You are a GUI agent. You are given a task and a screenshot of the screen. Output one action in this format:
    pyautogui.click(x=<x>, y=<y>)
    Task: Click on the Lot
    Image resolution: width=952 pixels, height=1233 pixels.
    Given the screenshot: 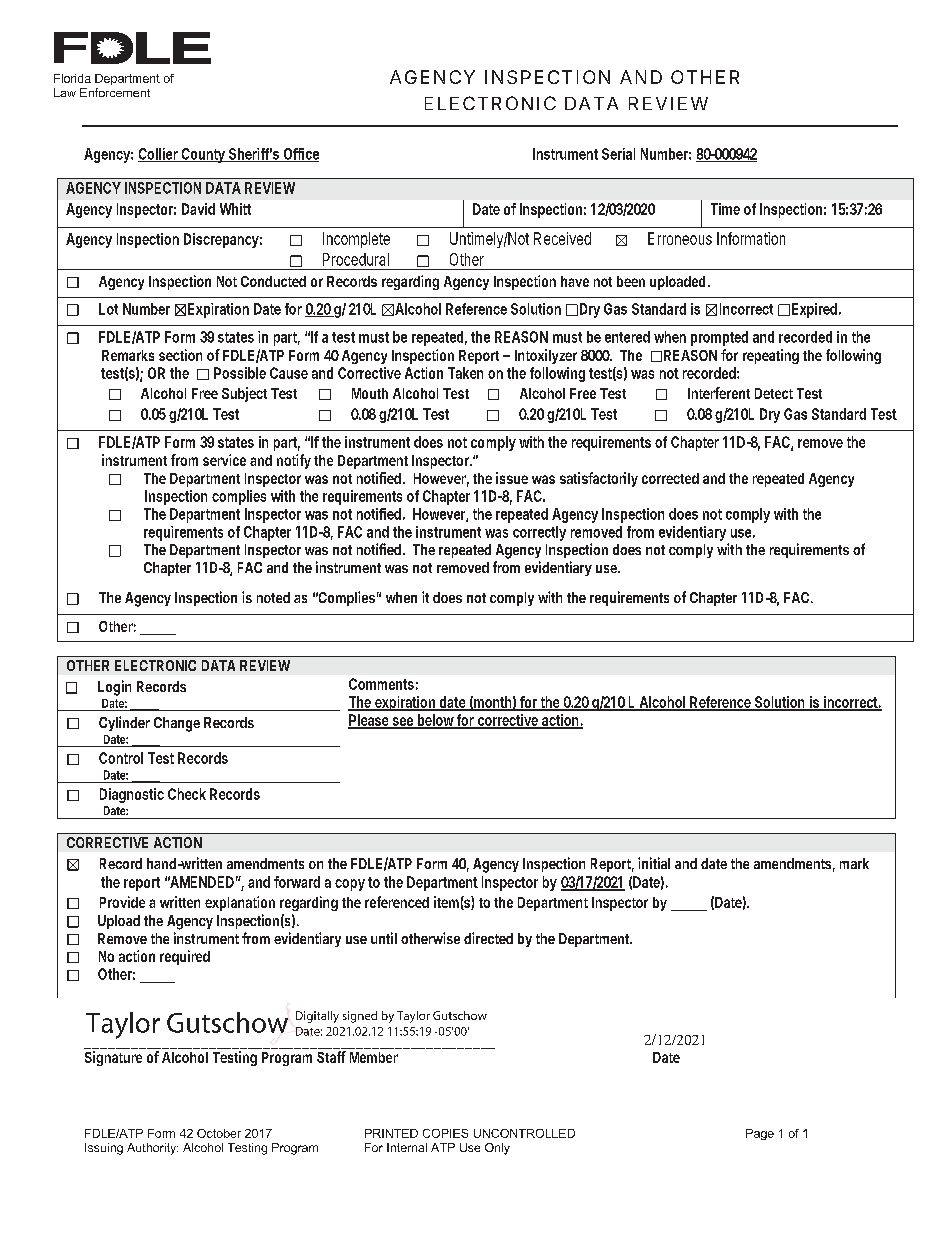 What is the action you would take?
    pyautogui.click(x=108, y=309)
